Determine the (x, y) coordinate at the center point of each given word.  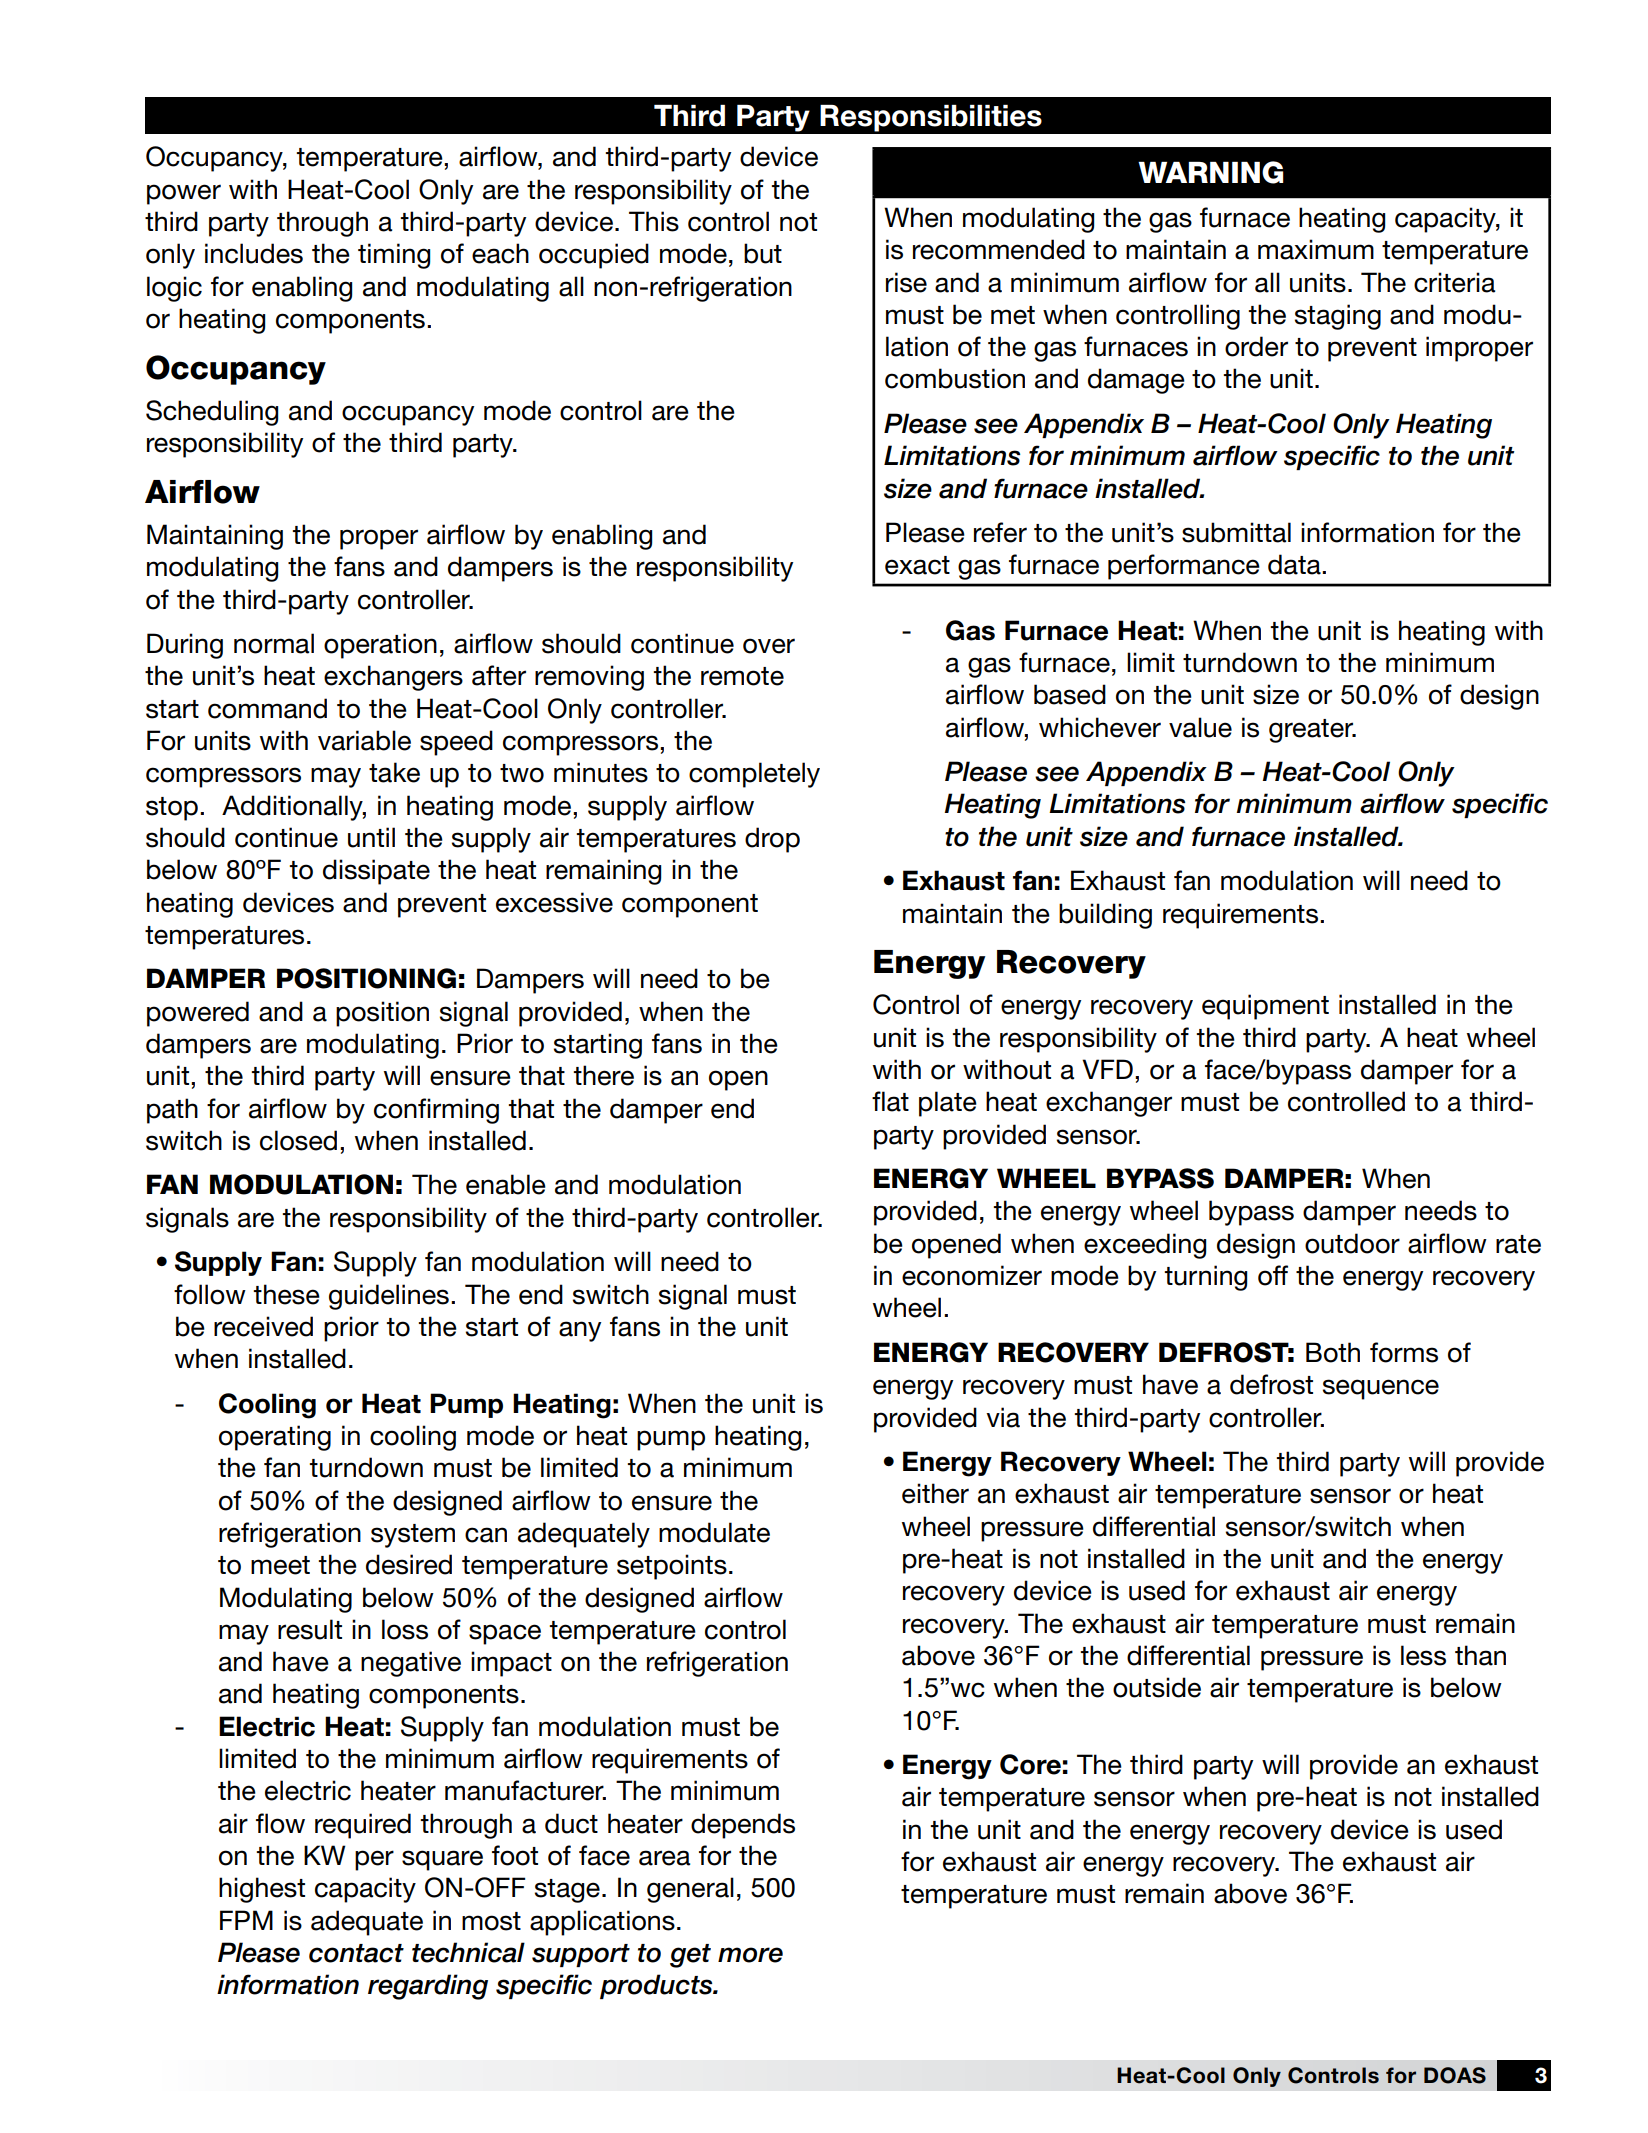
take (394, 772)
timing (394, 256)
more (750, 1955)
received (263, 1326)
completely (754, 775)
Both (1333, 1352)
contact (356, 1953)
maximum (1316, 249)
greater (1312, 731)
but (763, 253)
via (1003, 1417)
